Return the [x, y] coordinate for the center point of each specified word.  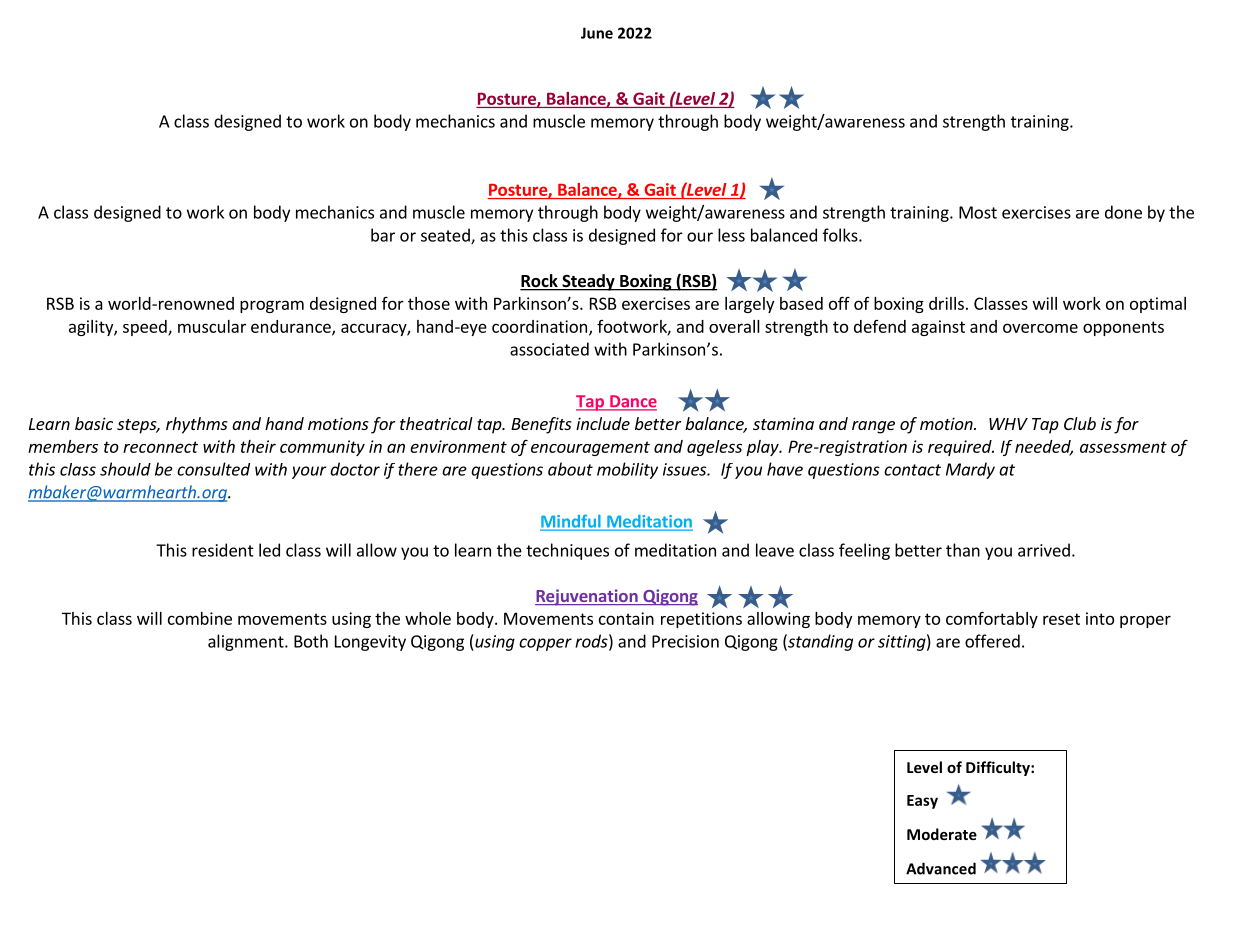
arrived [1044, 550]
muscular [212, 326]
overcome [1040, 328]
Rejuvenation [587, 597]
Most [978, 212]
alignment [247, 642]
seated [446, 236]
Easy [922, 802]
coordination [539, 326]
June [597, 33]
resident [223, 550]
